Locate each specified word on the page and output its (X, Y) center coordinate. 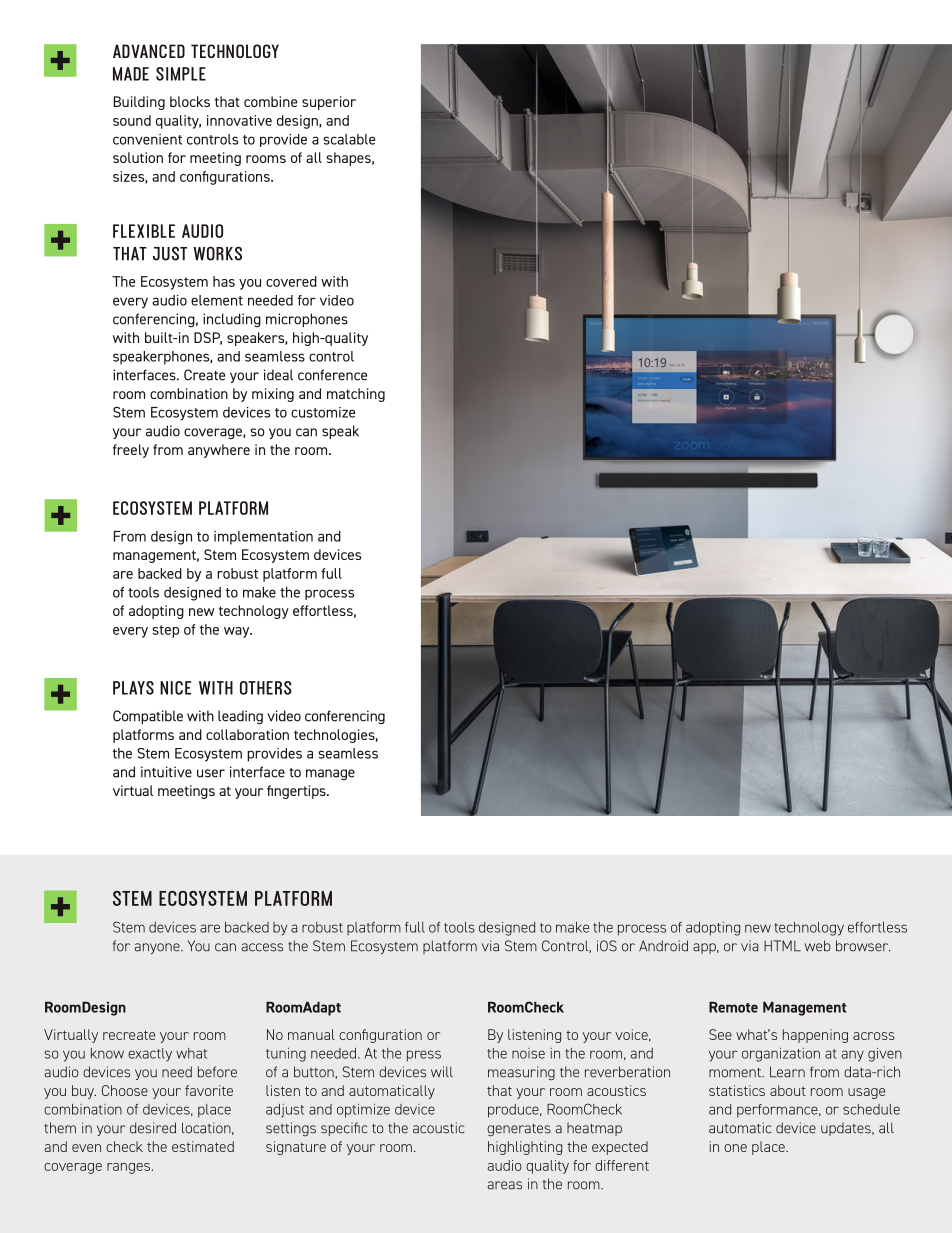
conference (332, 375)
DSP (208, 338)
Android (663, 946)
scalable (349, 139)
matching (356, 395)
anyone (158, 948)
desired (153, 1128)
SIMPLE (181, 74)
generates (519, 1130)
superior (329, 103)
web (818, 946)
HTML (782, 946)
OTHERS (266, 688)
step (165, 631)
